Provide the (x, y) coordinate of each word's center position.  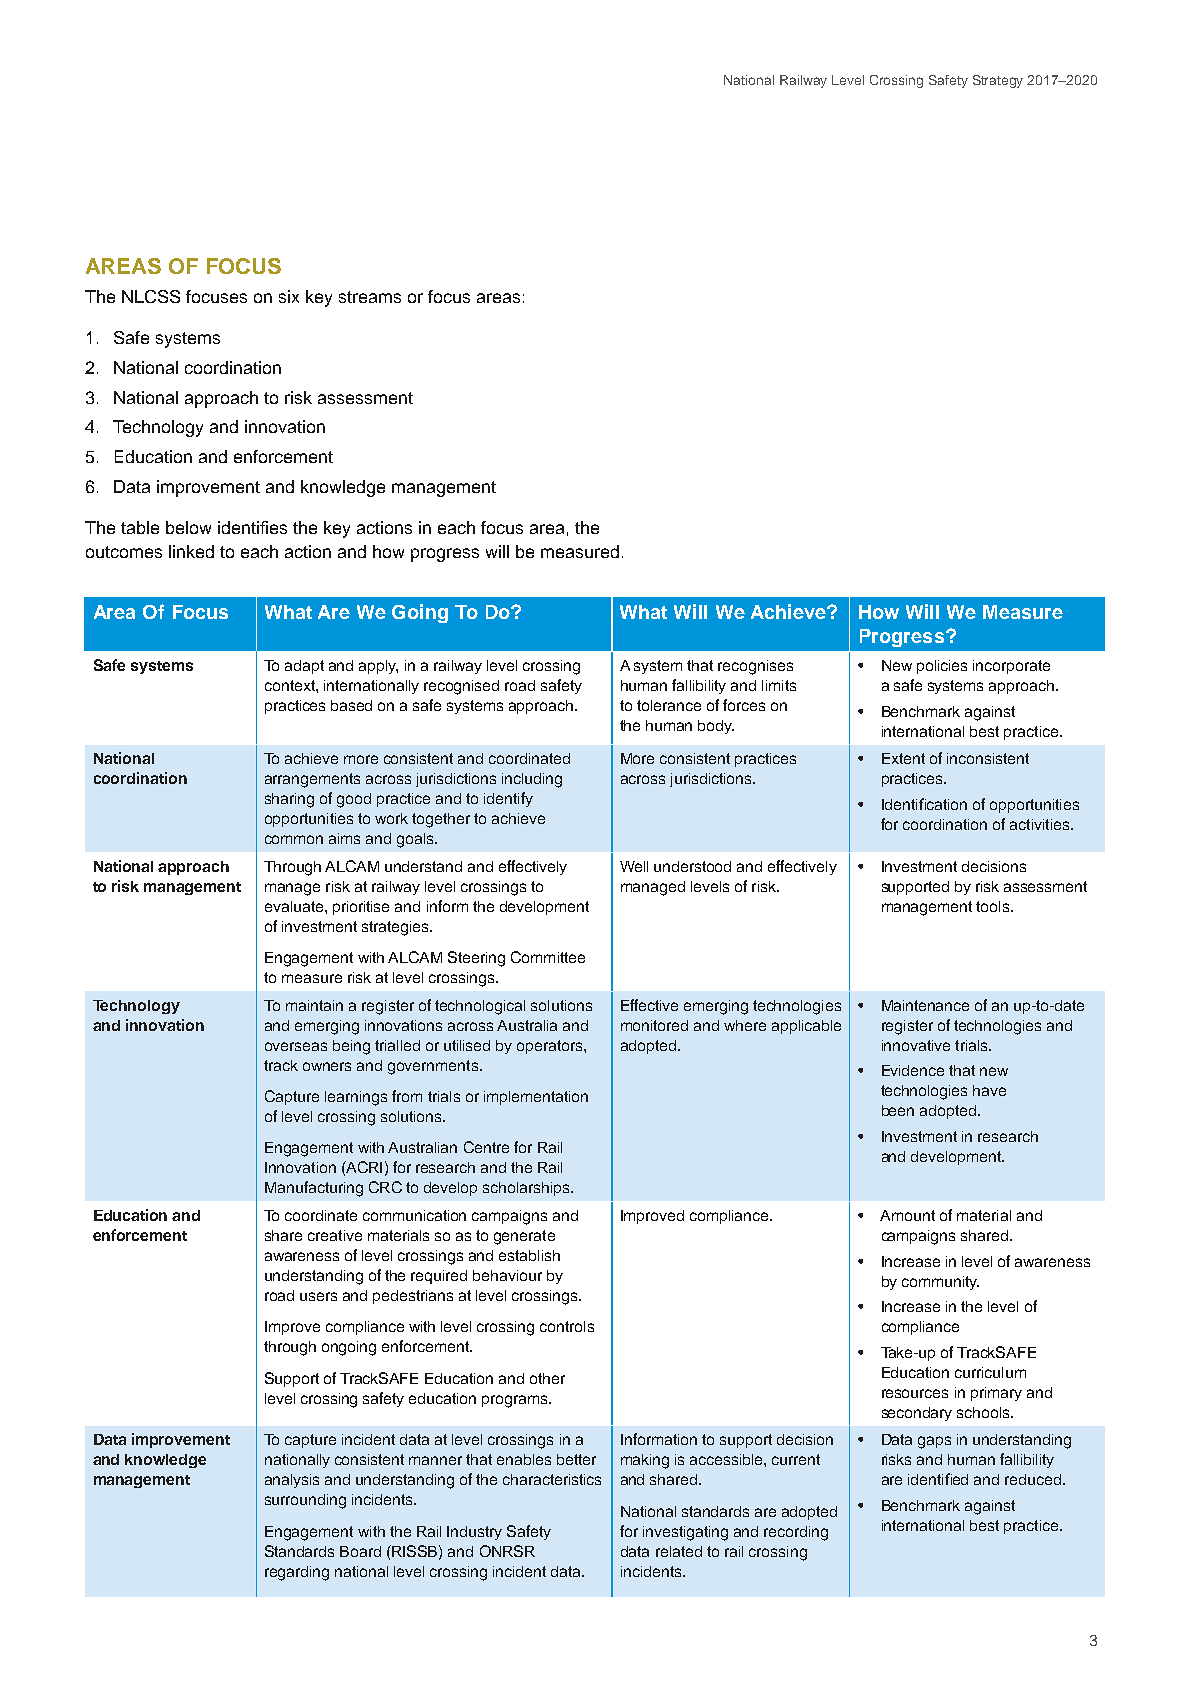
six (289, 296)
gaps (934, 1442)
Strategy (998, 81)
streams (370, 297)
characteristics (552, 1479)
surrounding (305, 1501)
